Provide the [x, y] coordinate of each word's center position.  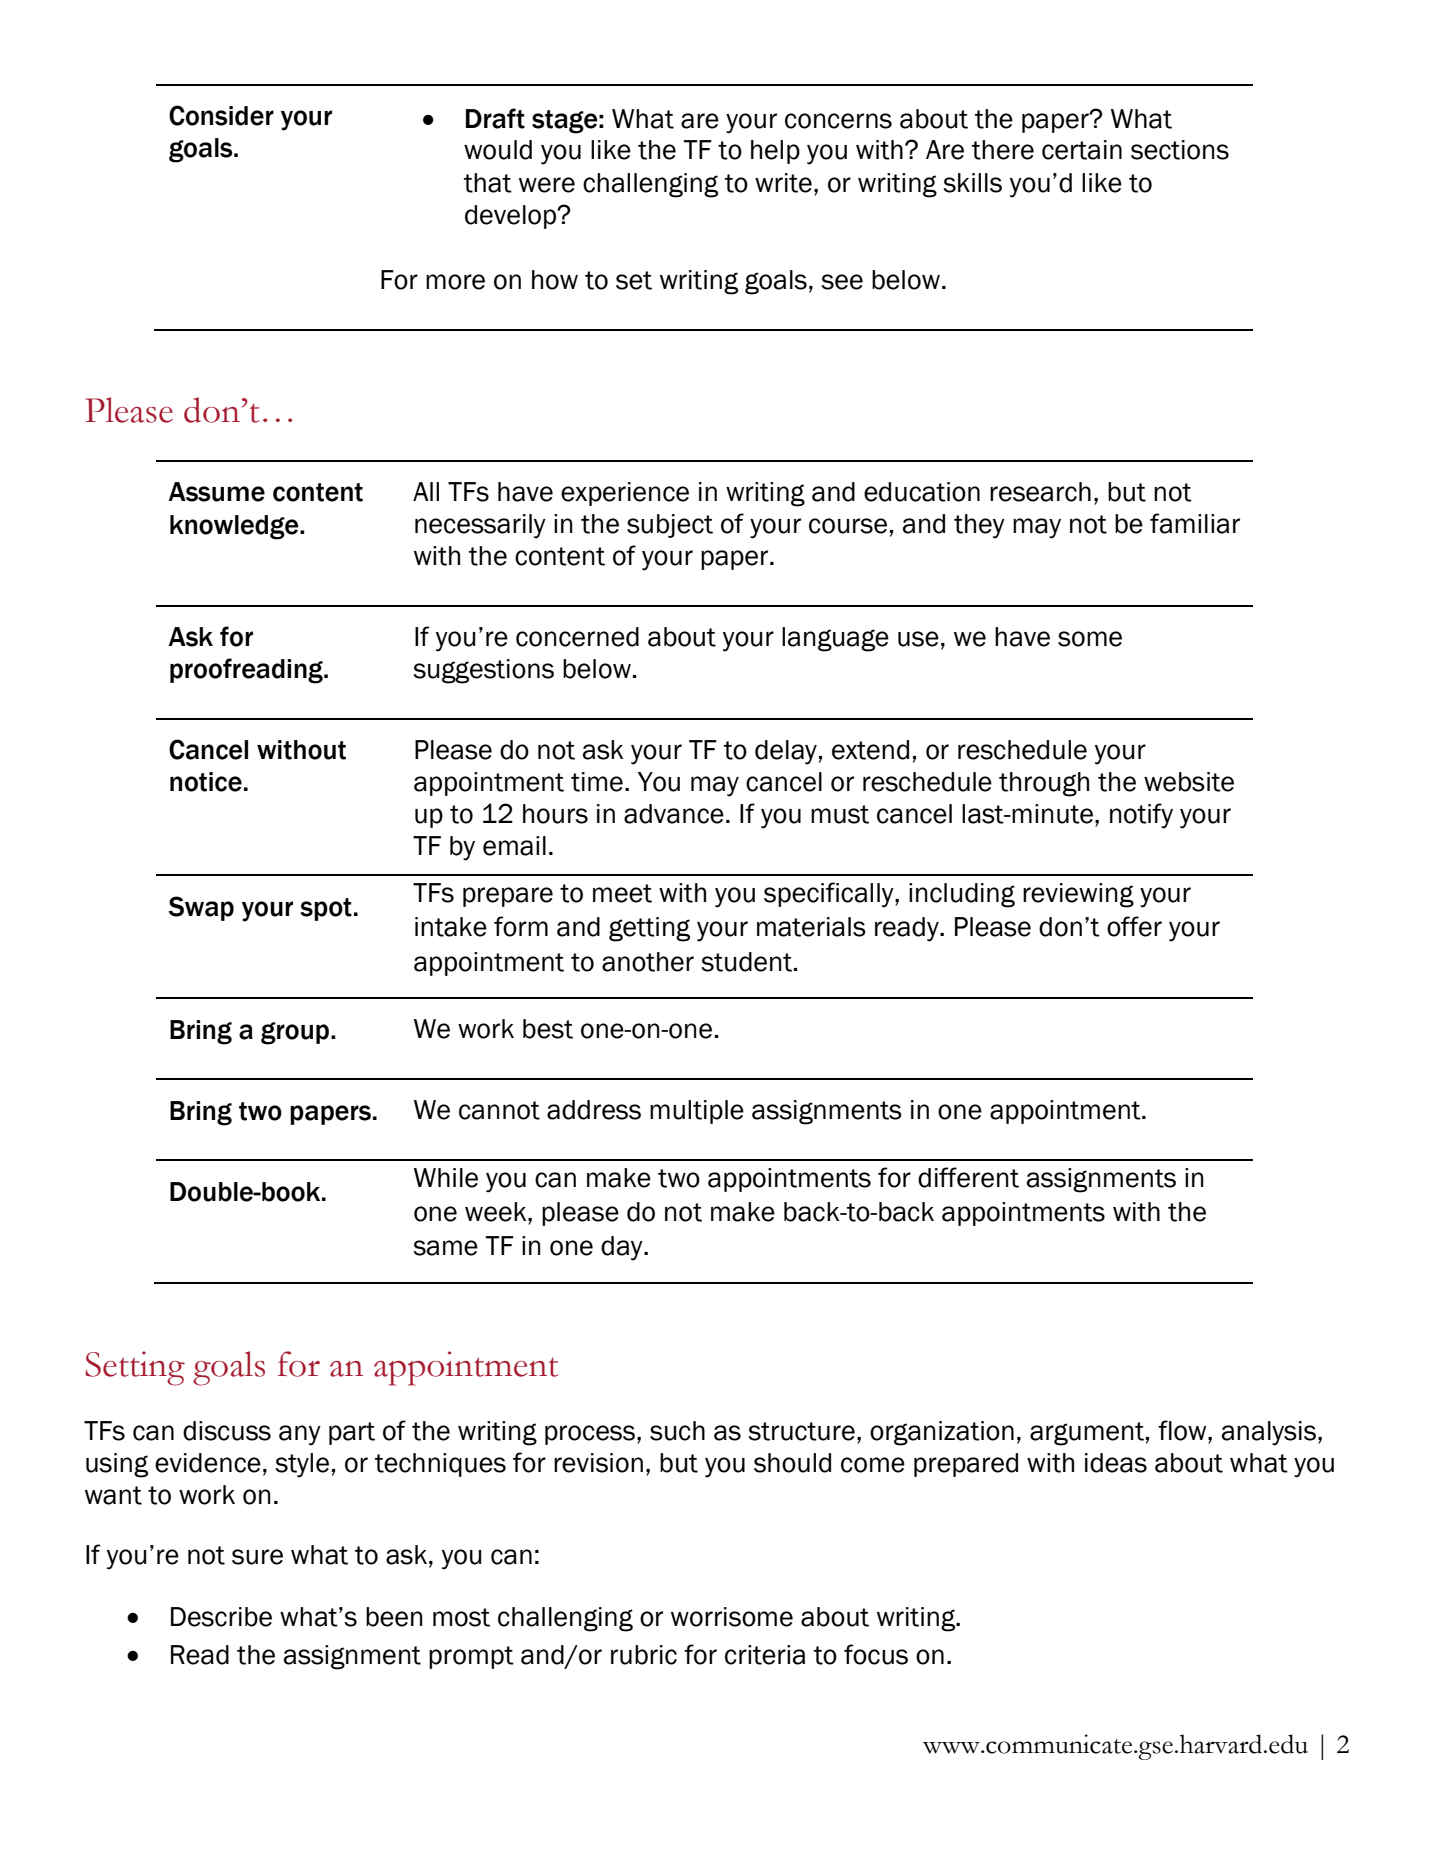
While [446, 1178]
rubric [644, 1655]
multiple [697, 1112]
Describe [221, 1617]
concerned [577, 637]
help [775, 152]
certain [1082, 150]
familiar [1195, 523]
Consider [221, 115]
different [968, 1177]
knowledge [235, 527]
